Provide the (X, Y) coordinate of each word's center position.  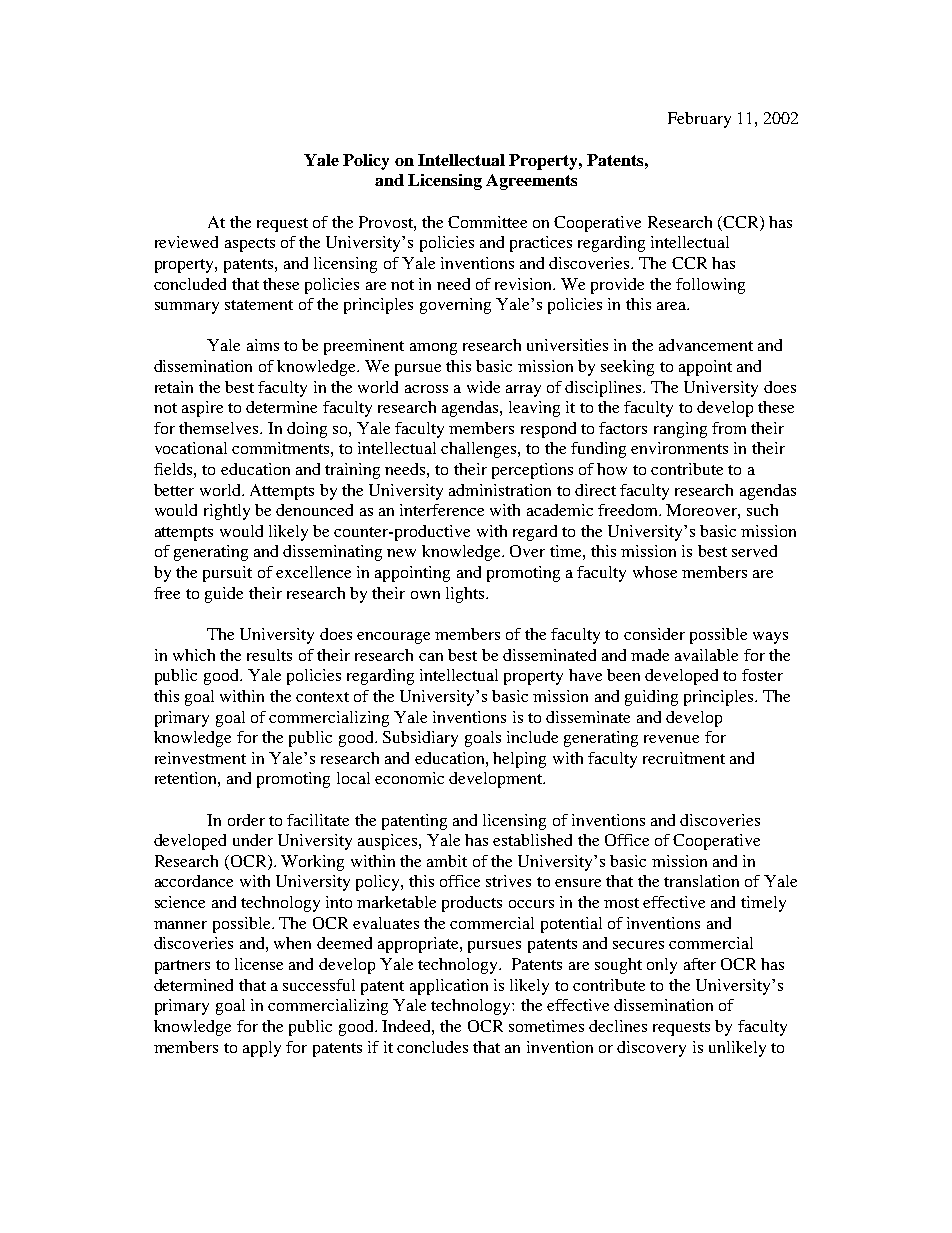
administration (500, 490)
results (269, 655)
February (699, 120)
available (706, 655)
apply (262, 1049)
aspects (250, 245)
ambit (447, 861)
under (253, 840)
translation (701, 881)
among (433, 349)
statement (259, 305)
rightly (227, 512)
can (431, 657)
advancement (706, 345)
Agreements (531, 182)
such (762, 510)
